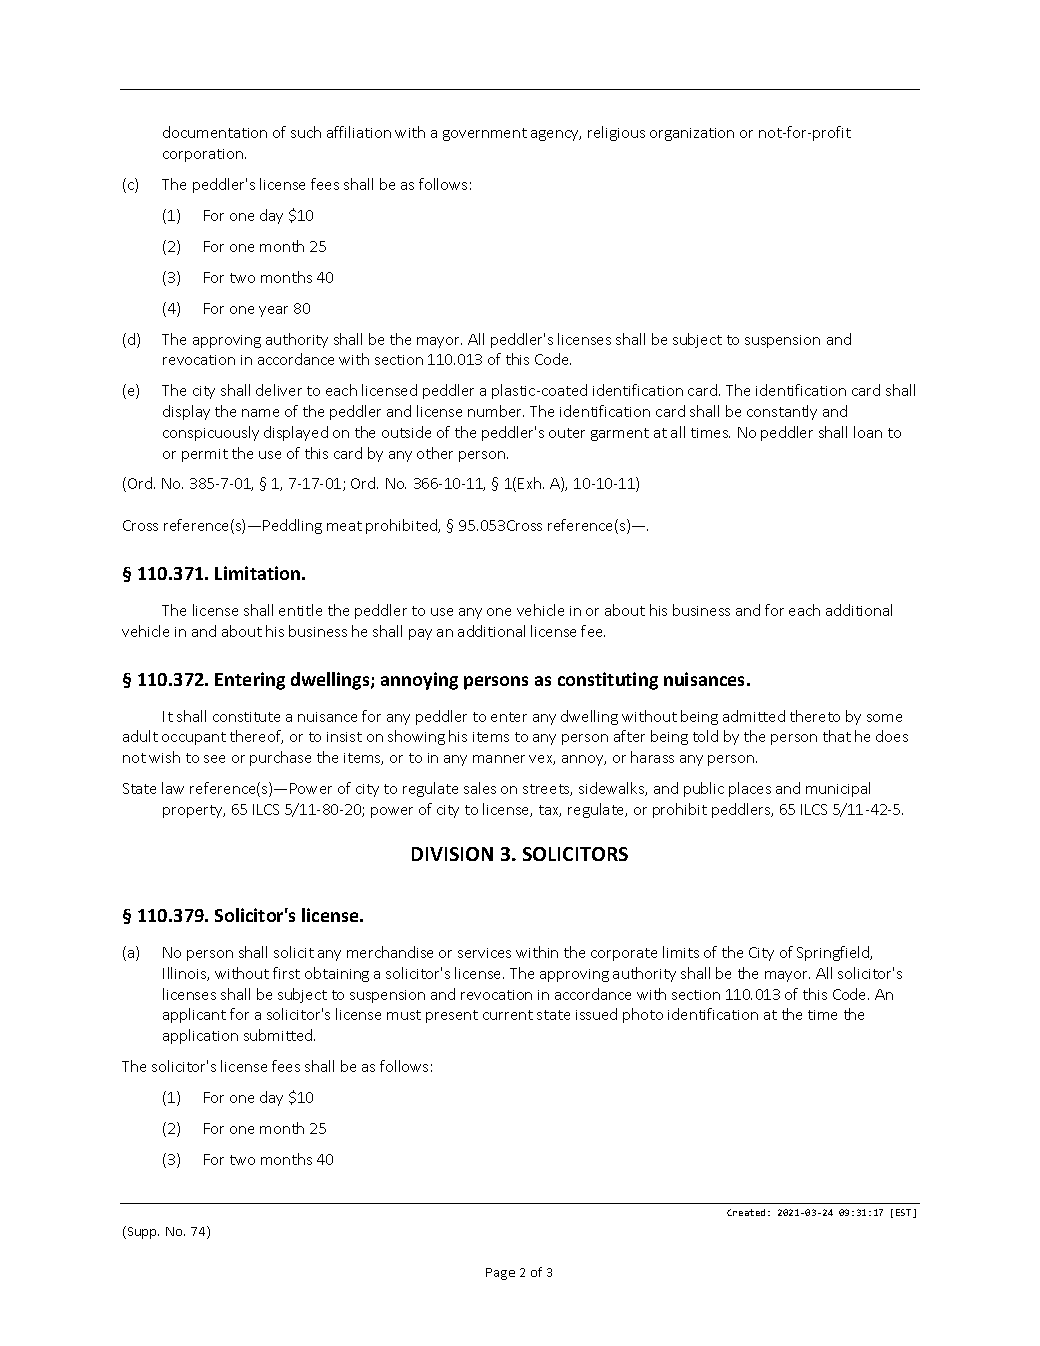 The height and width of the screenshot is (1346, 1040). Describe the element at coordinates (246, 717) in the screenshot. I see `constitute` at that location.
